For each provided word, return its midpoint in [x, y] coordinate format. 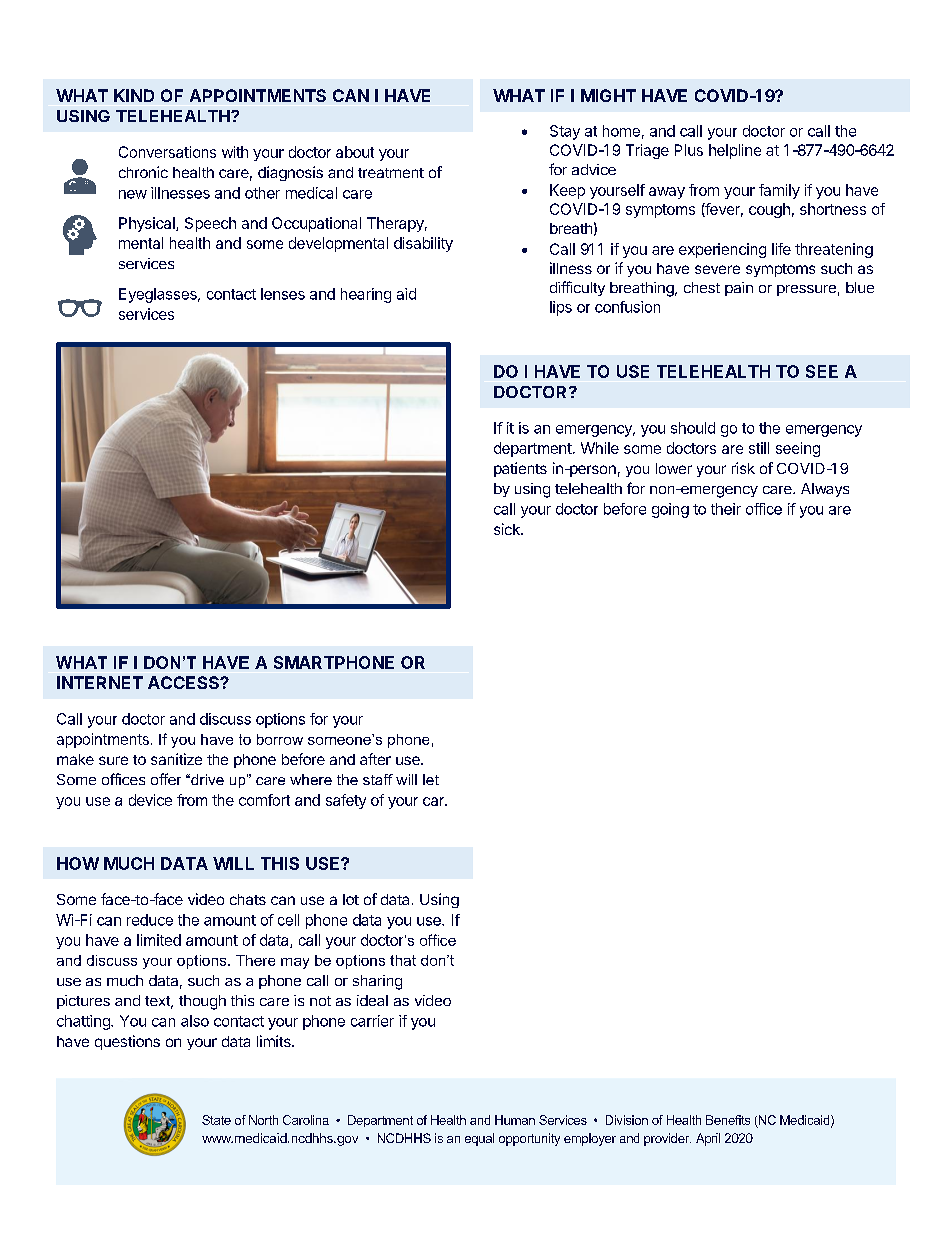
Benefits [728, 1120]
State [216, 1120]
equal [479, 1139]
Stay [565, 132]
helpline [735, 151]
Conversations [167, 152]
